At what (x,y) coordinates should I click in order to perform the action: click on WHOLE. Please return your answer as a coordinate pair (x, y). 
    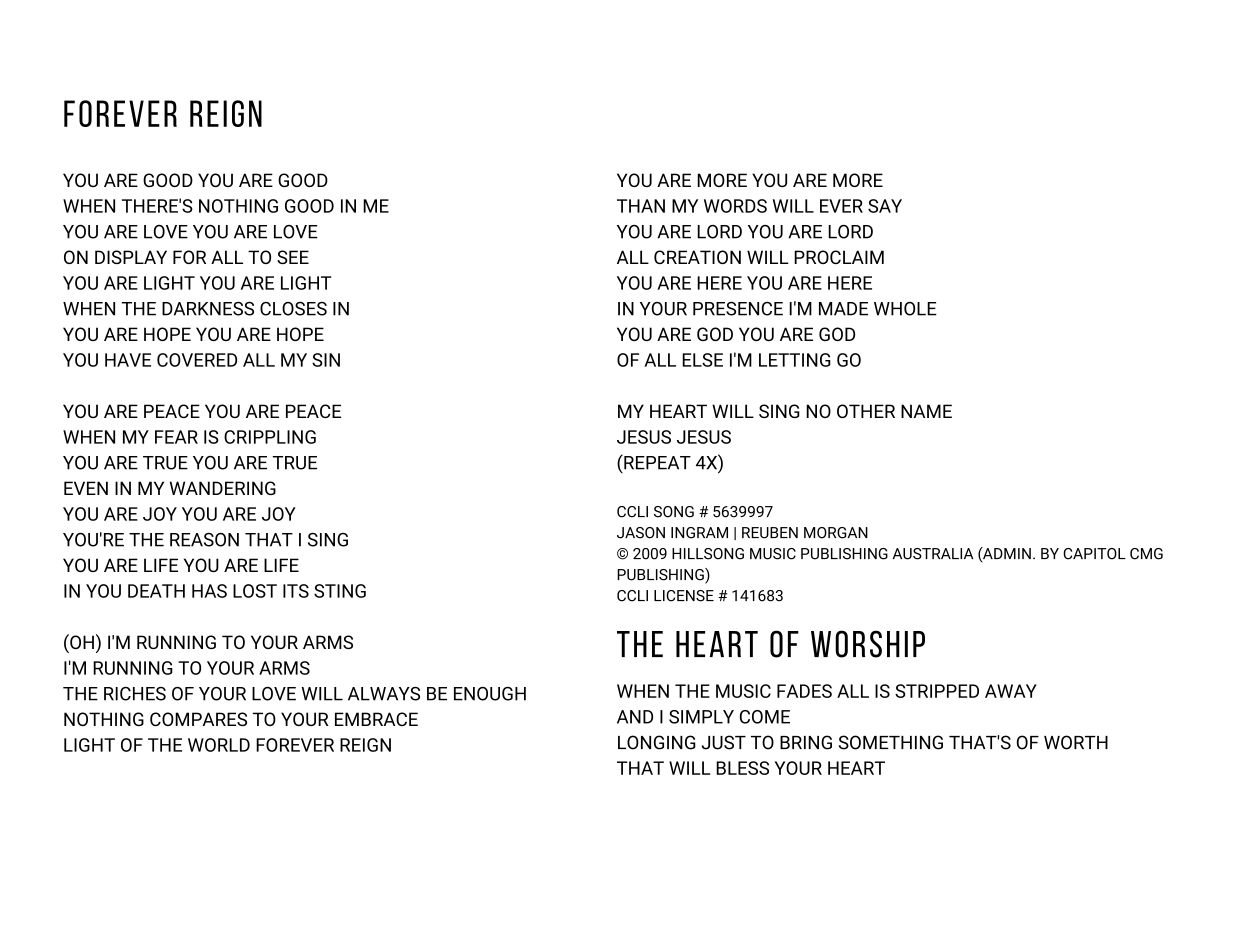
    Looking at the image, I should click on (905, 309).
